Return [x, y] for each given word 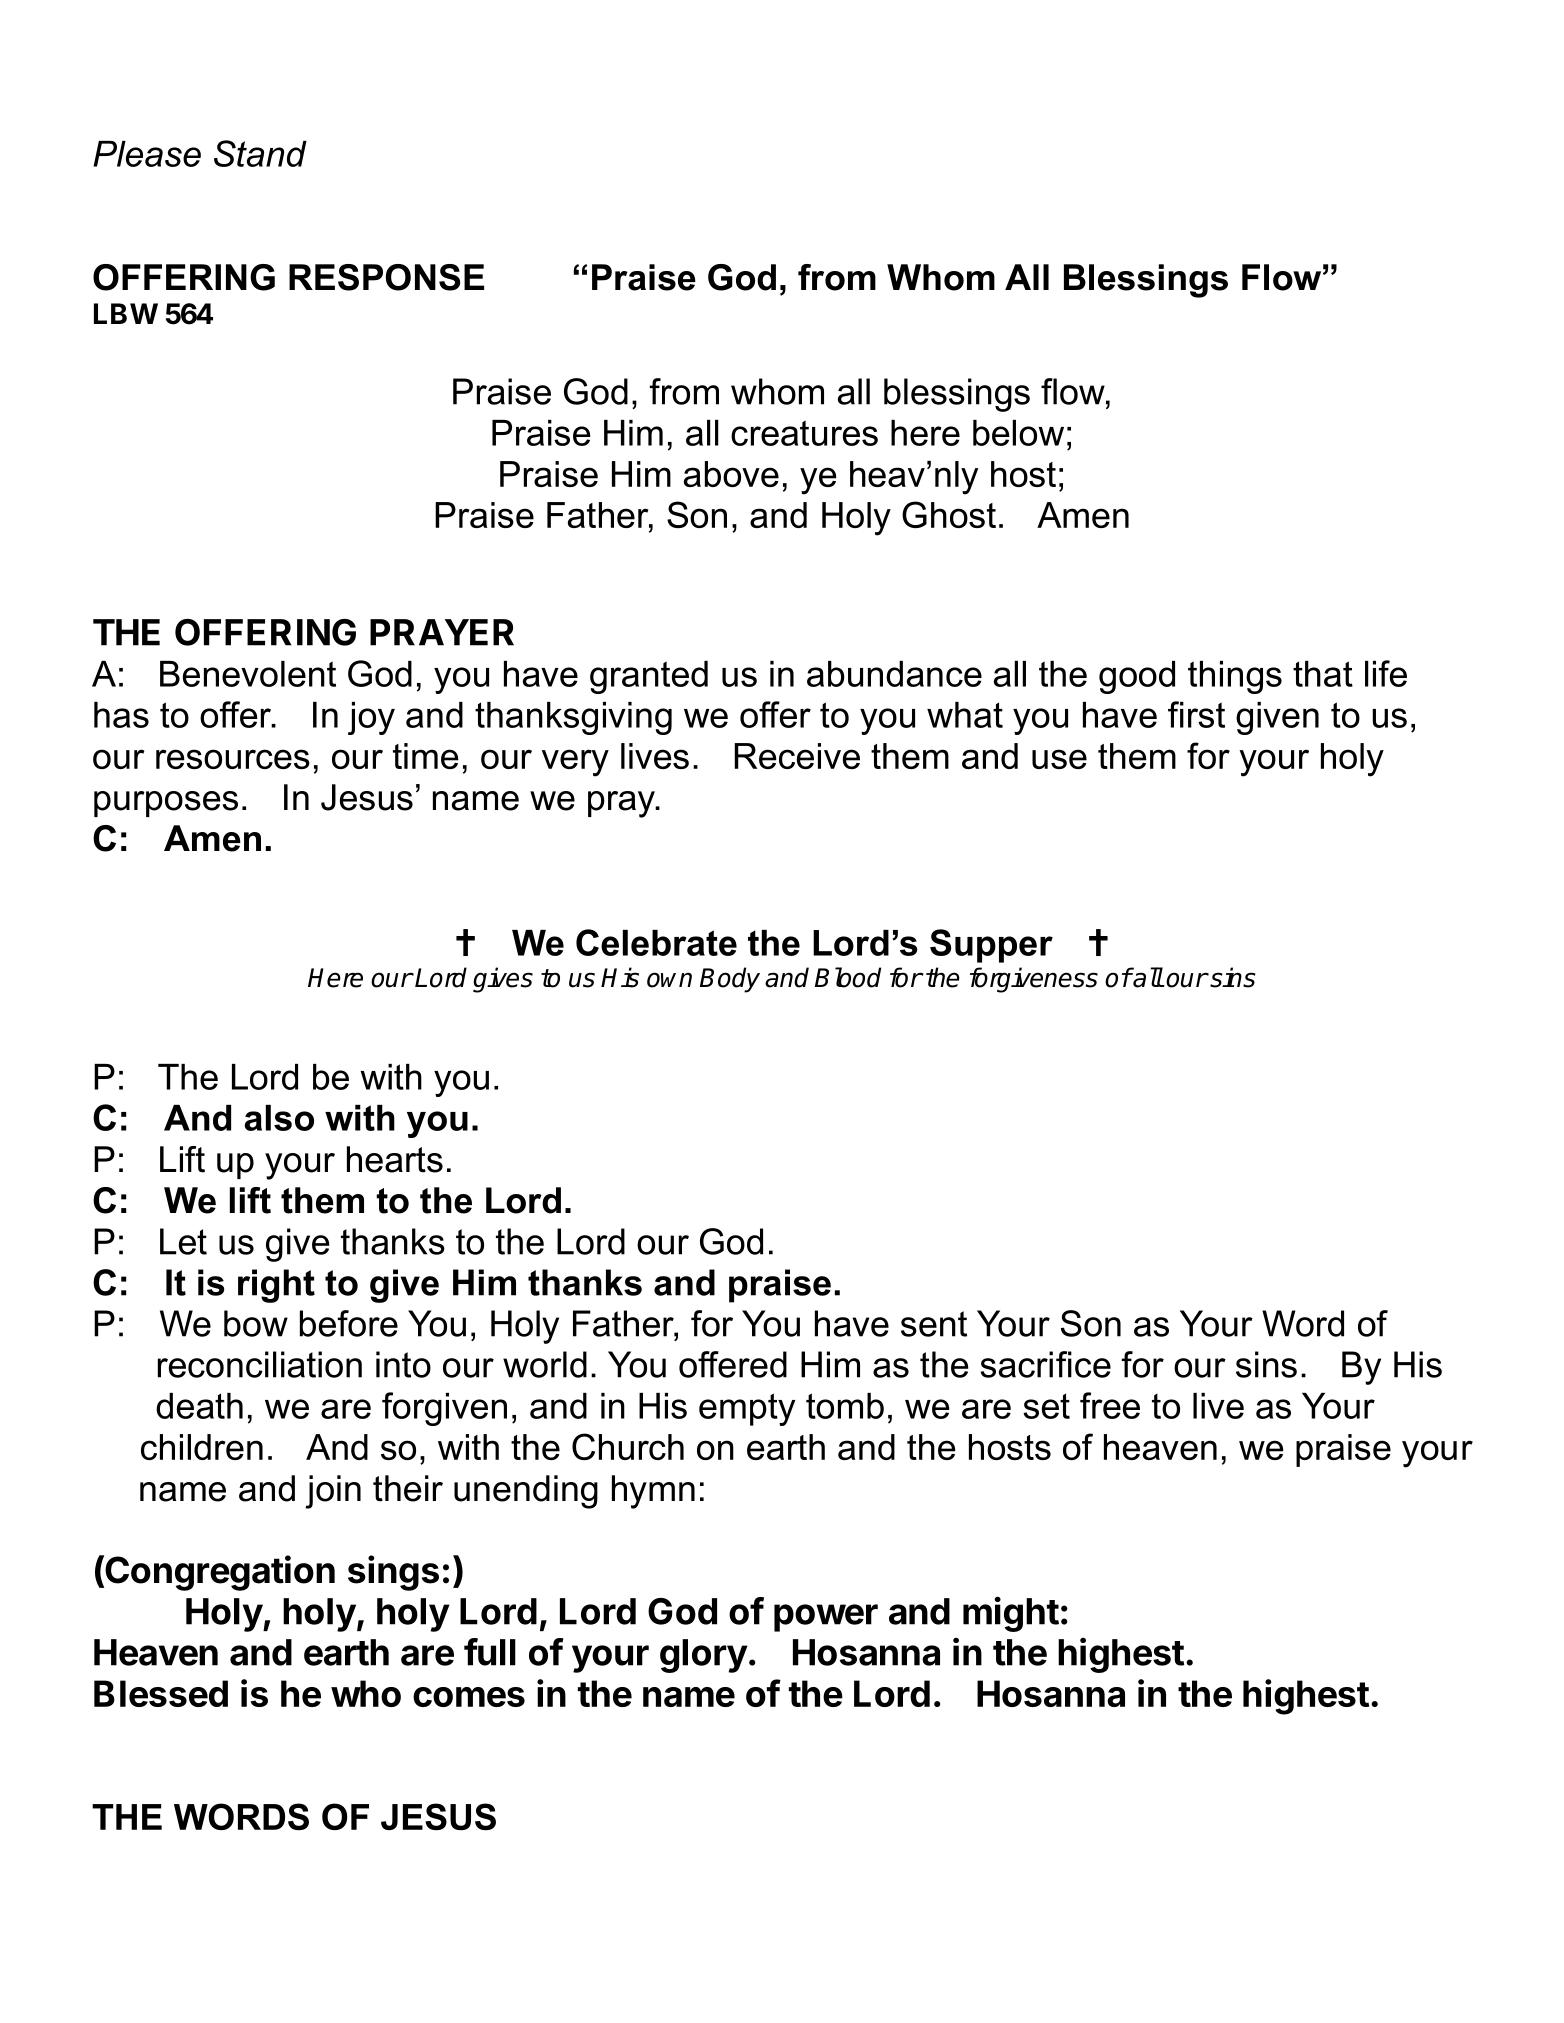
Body [730, 980]
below [1018, 433]
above [731, 474]
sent [934, 1324]
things [1235, 677]
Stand [260, 153]
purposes [166, 804]
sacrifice [1045, 1364]
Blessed [161, 1693]
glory [704, 1656]
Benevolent [248, 674]
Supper [991, 946]
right [276, 1286]
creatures [804, 433]
